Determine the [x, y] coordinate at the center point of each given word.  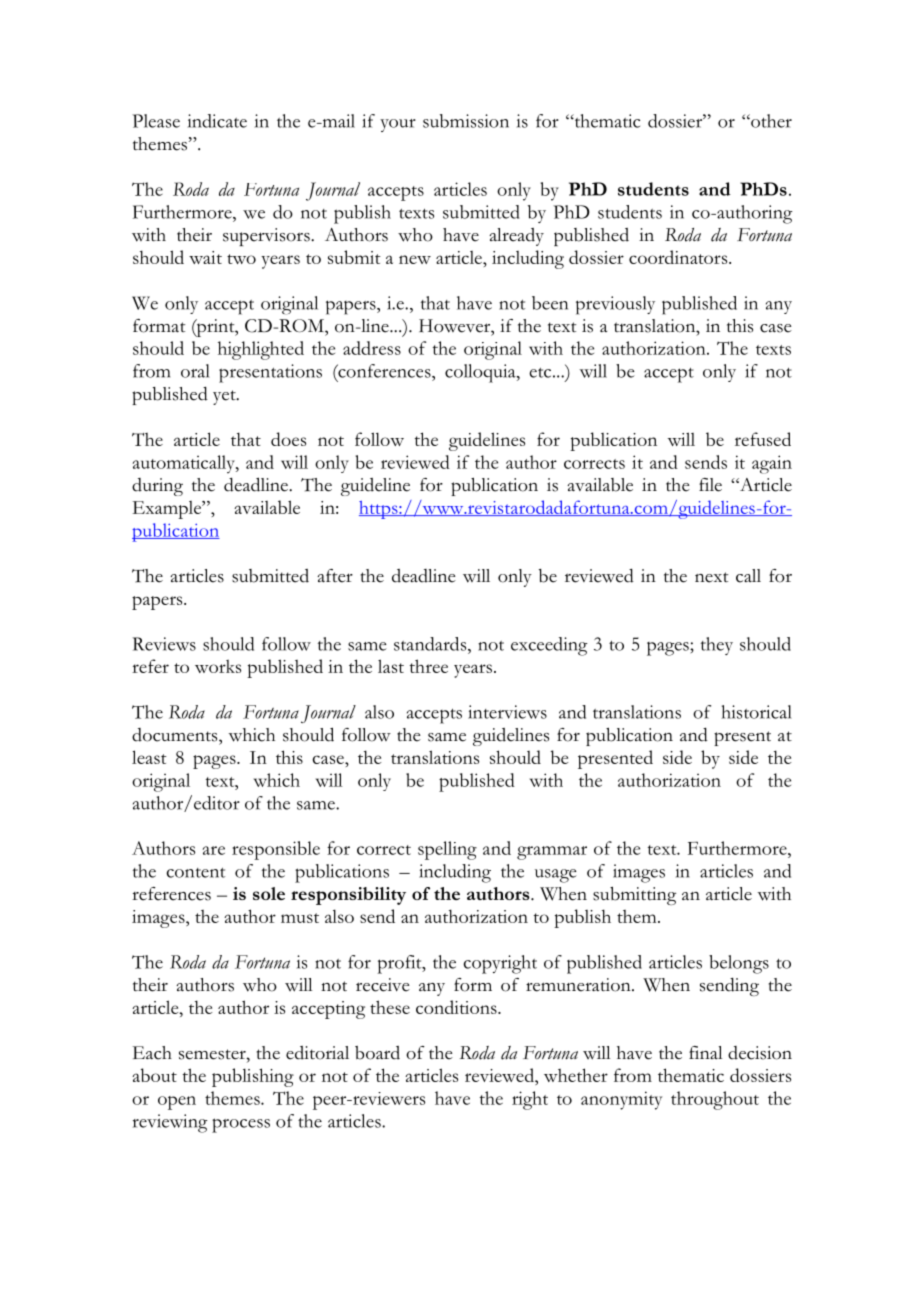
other [770, 121]
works [218, 666]
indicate [217, 121]
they [717, 646]
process [241, 1125]
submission [466, 121]
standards [431, 644]
